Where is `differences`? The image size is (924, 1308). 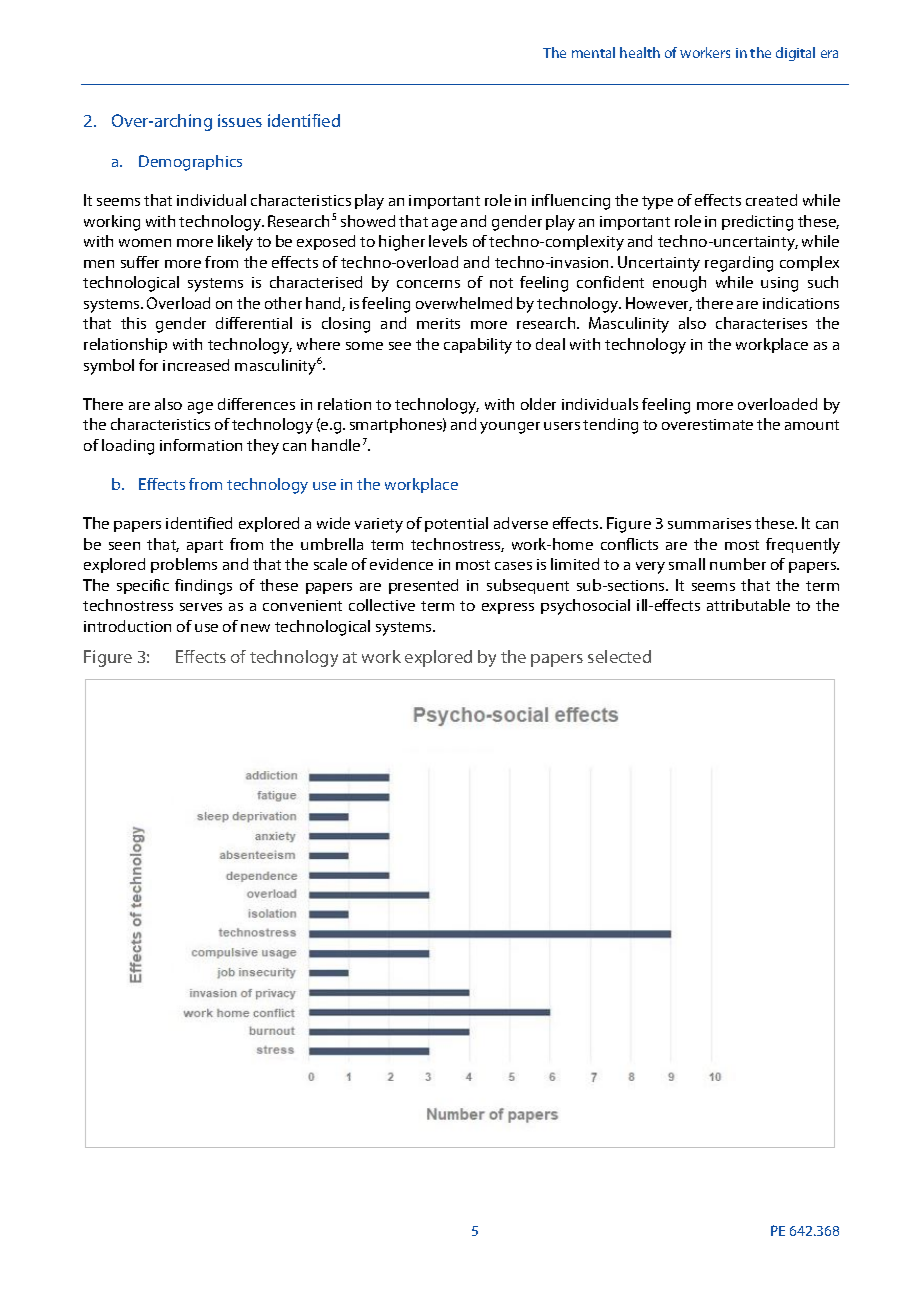 differences is located at coordinates (256, 404).
